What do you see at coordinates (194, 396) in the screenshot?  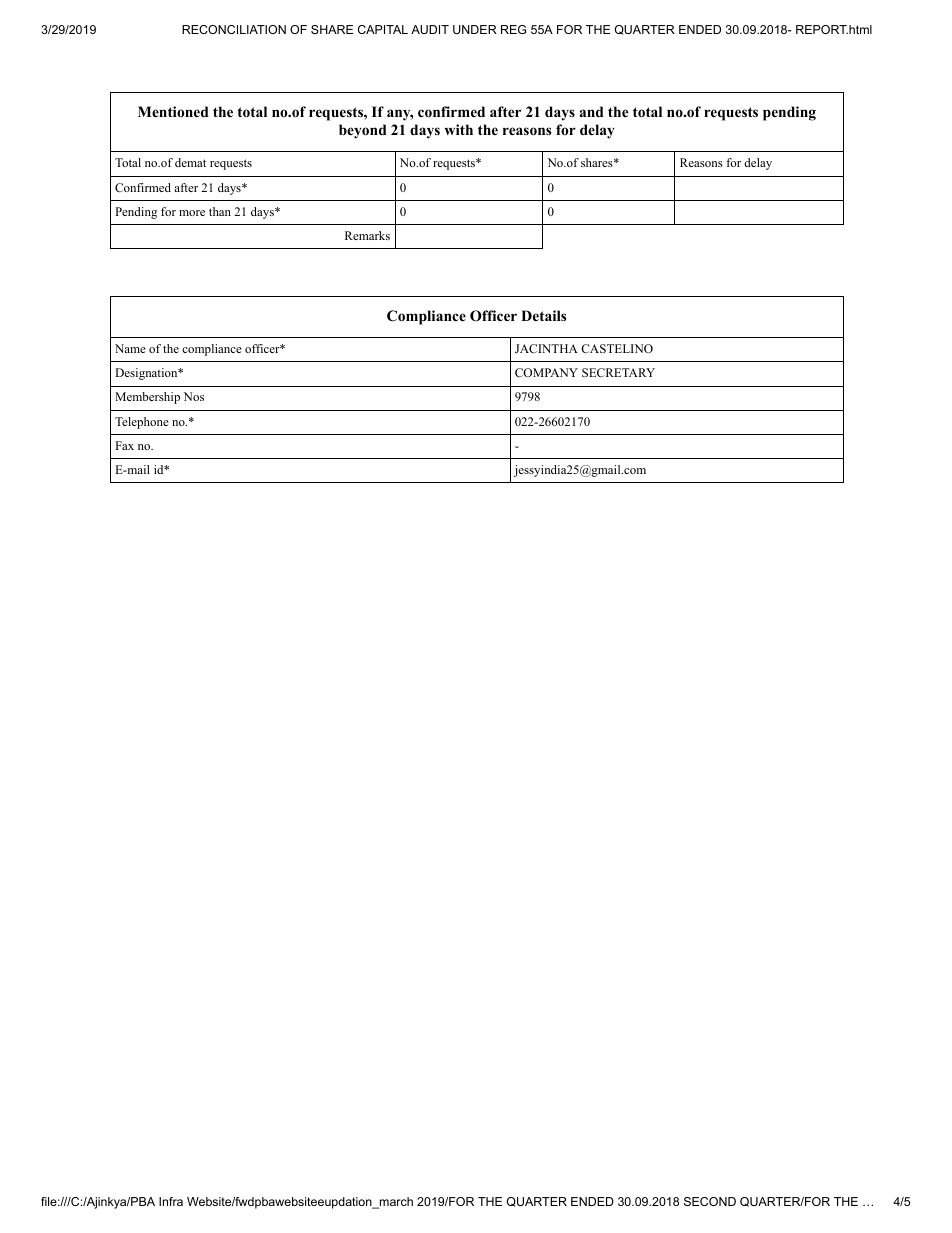 I see `Nos` at bounding box center [194, 396].
